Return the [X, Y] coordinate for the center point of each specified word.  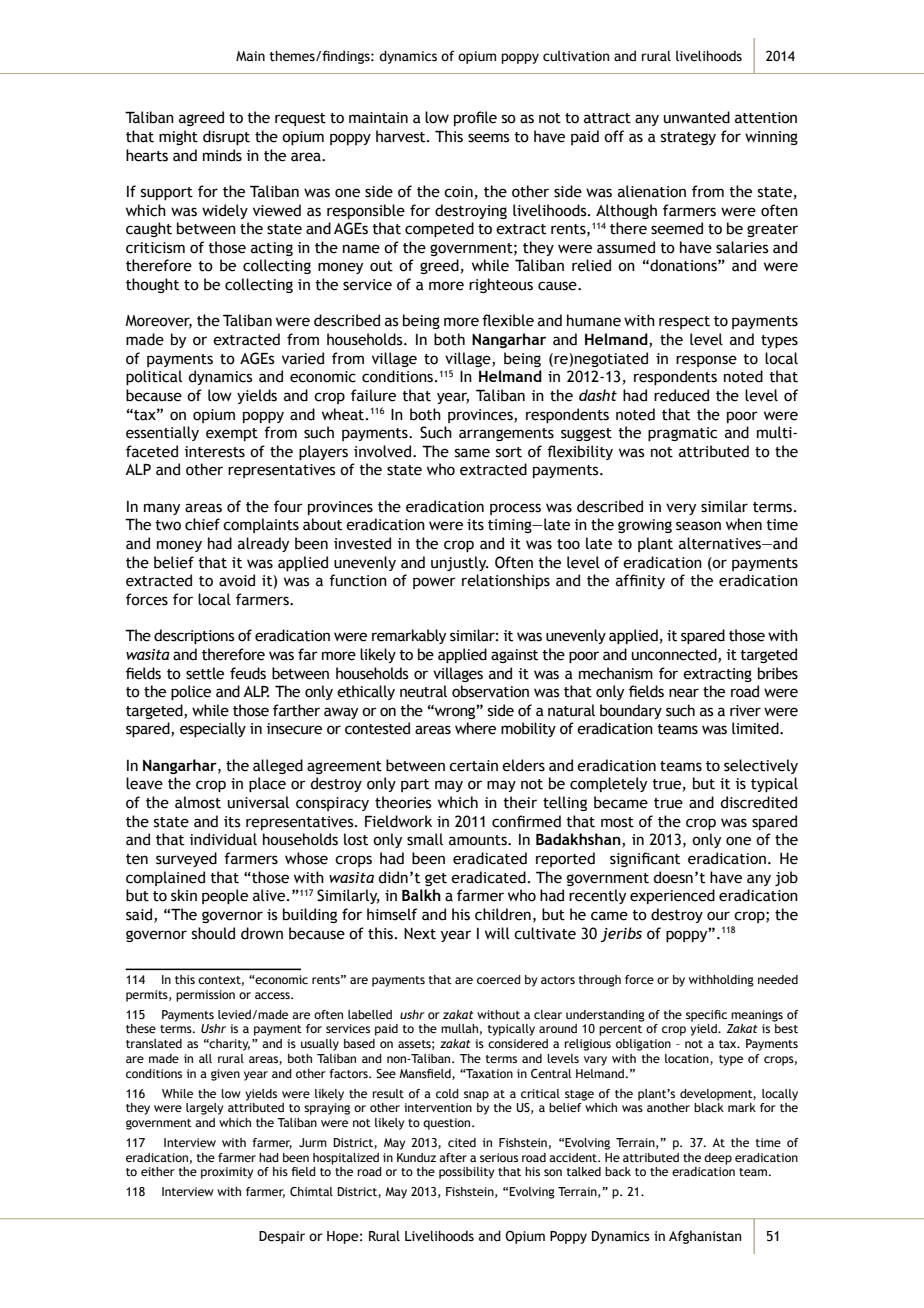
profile [475, 118]
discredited [758, 802]
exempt [232, 434]
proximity [227, 1173]
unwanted [697, 117]
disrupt [226, 137]
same [472, 453]
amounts [479, 840]
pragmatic [682, 434]
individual [223, 839]
